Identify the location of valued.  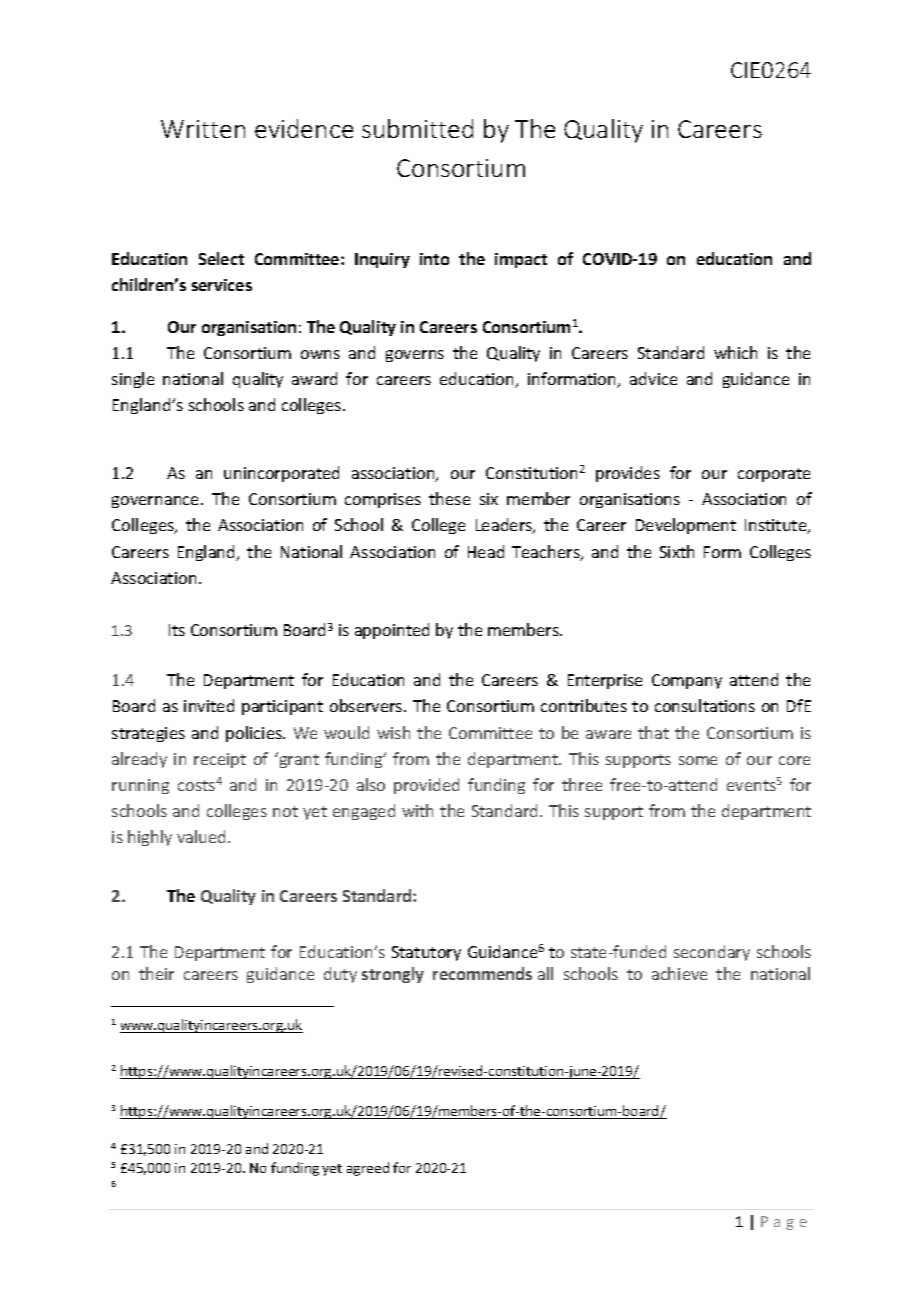
(203, 836).
